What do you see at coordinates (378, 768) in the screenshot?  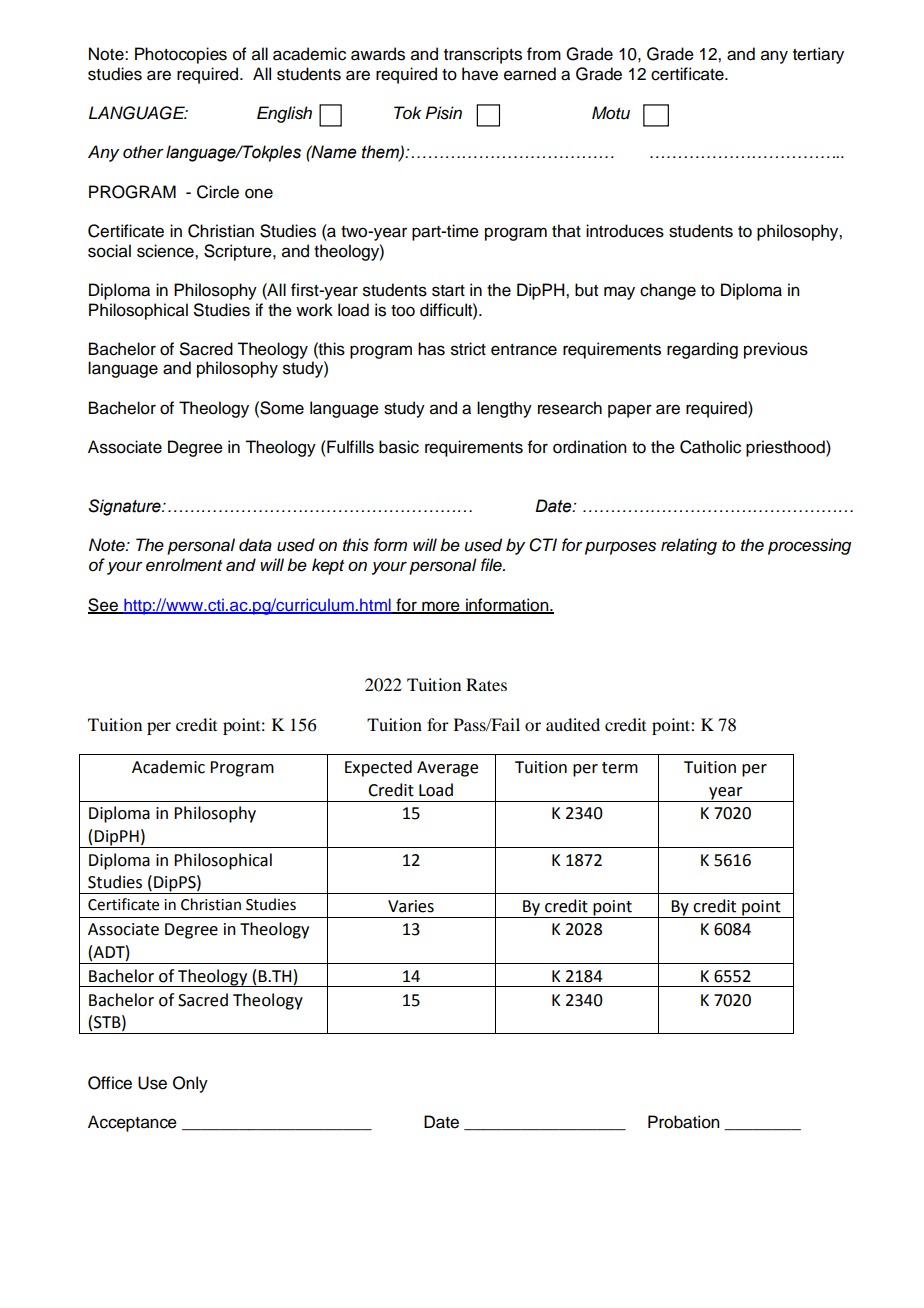 I see `Expected` at bounding box center [378, 768].
